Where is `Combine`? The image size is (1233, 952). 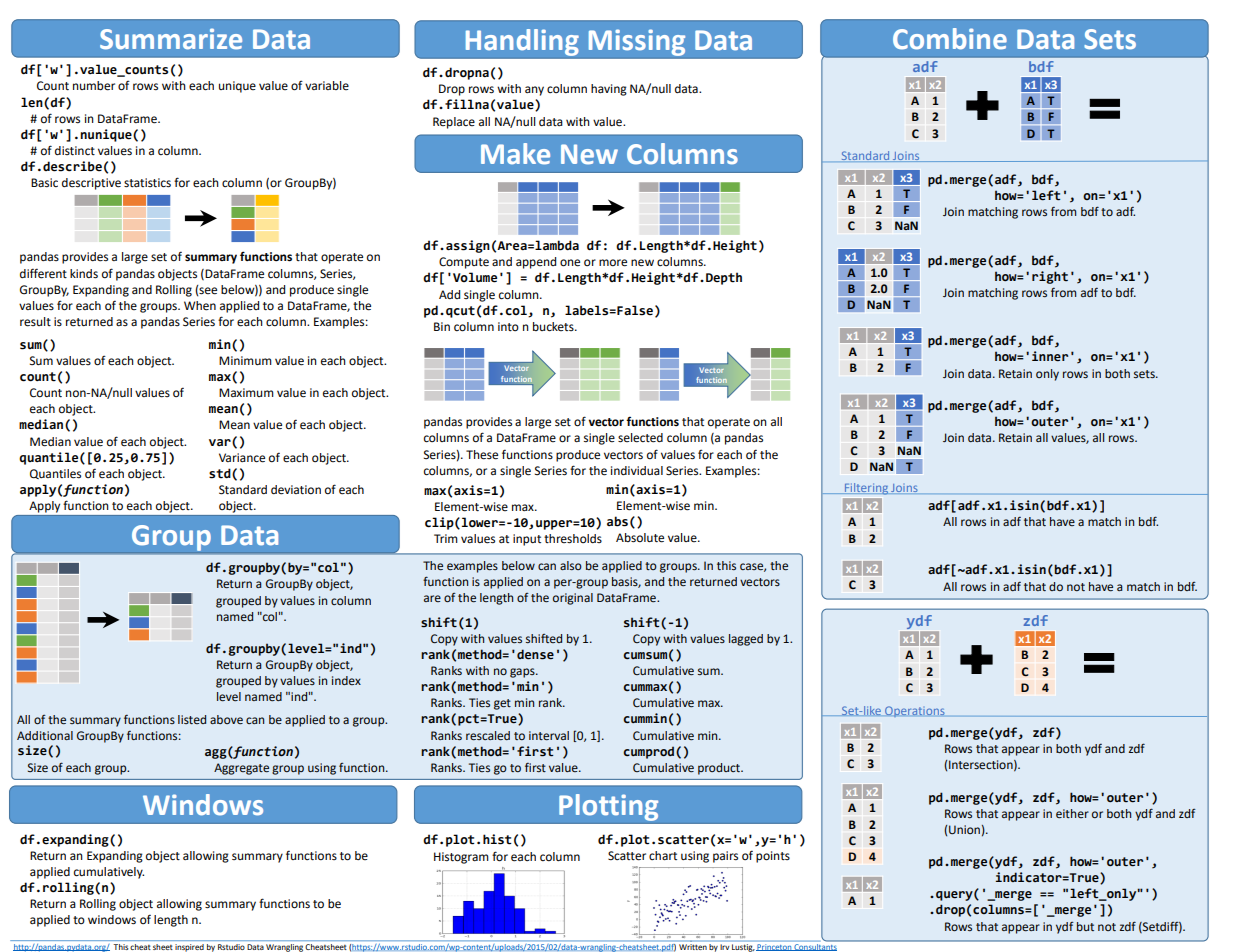
Combine is located at coordinates (950, 39).
